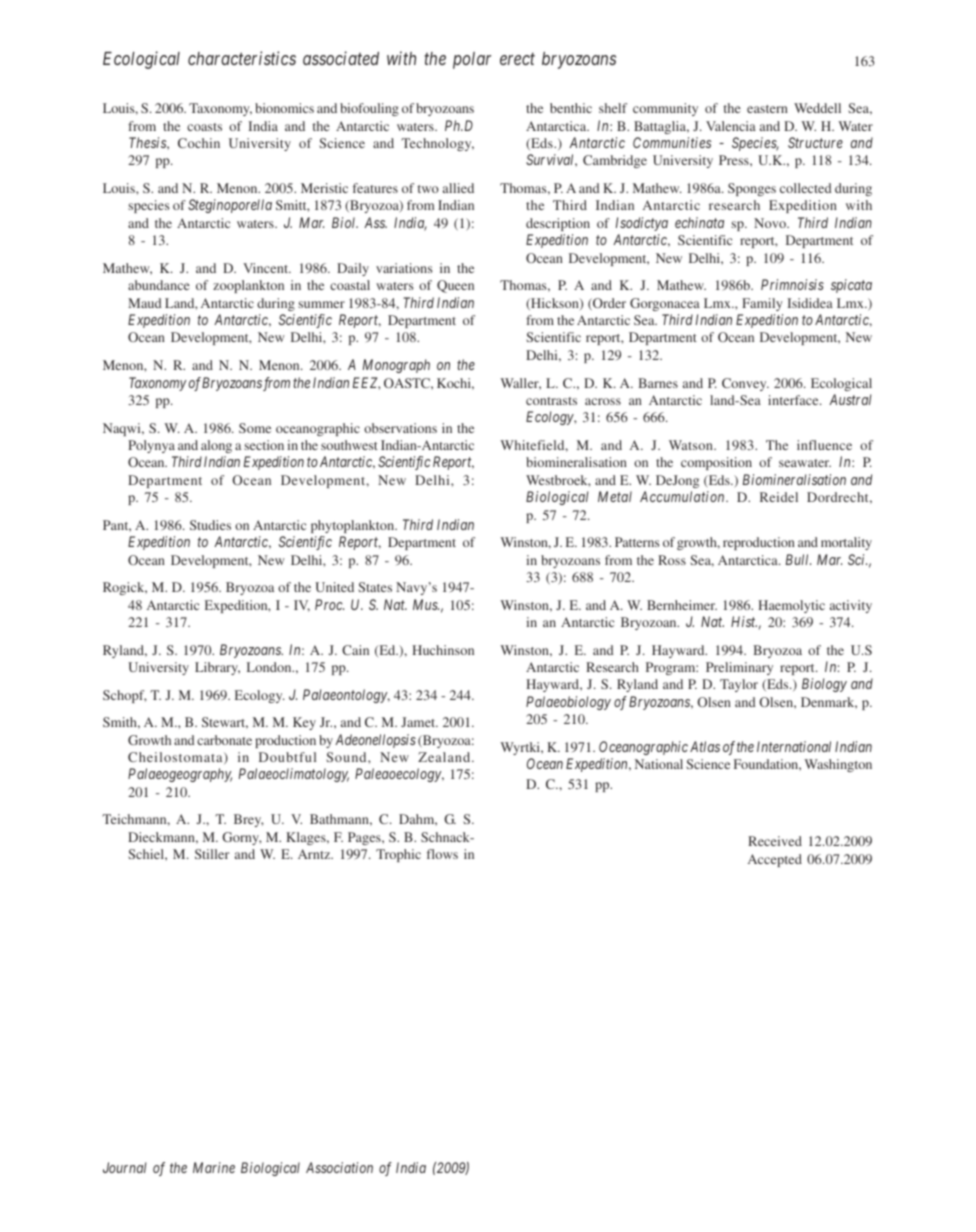 The height and width of the document is (1232, 976). What do you see at coordinates (775, 860) in the document?
I see `Accepted` at bounding box center [775, 860].
